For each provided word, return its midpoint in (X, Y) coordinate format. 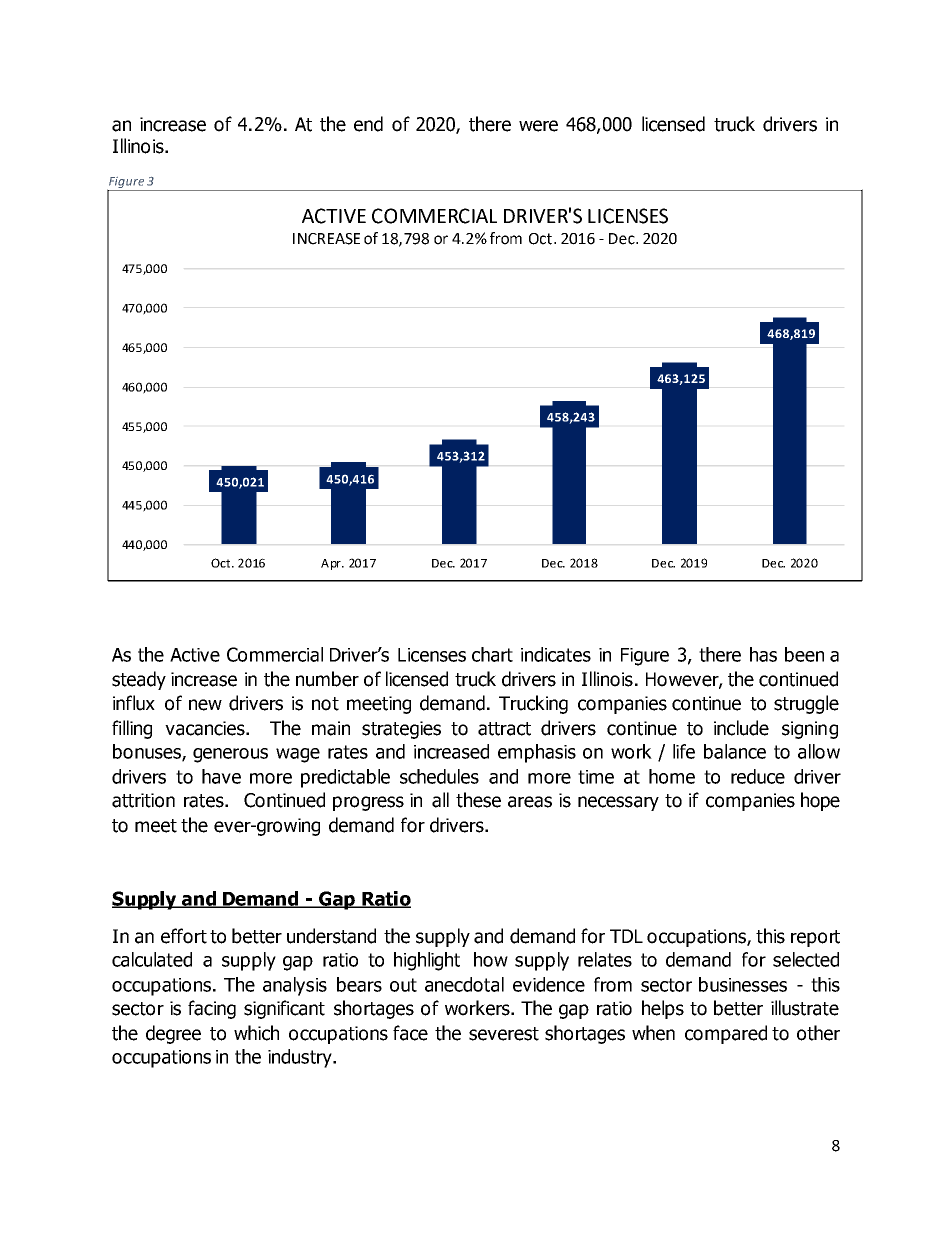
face (410, 1033)
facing (212, 1009)
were (538, 126)
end (368, 124)
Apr (332, 564)
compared (726, 1034)
